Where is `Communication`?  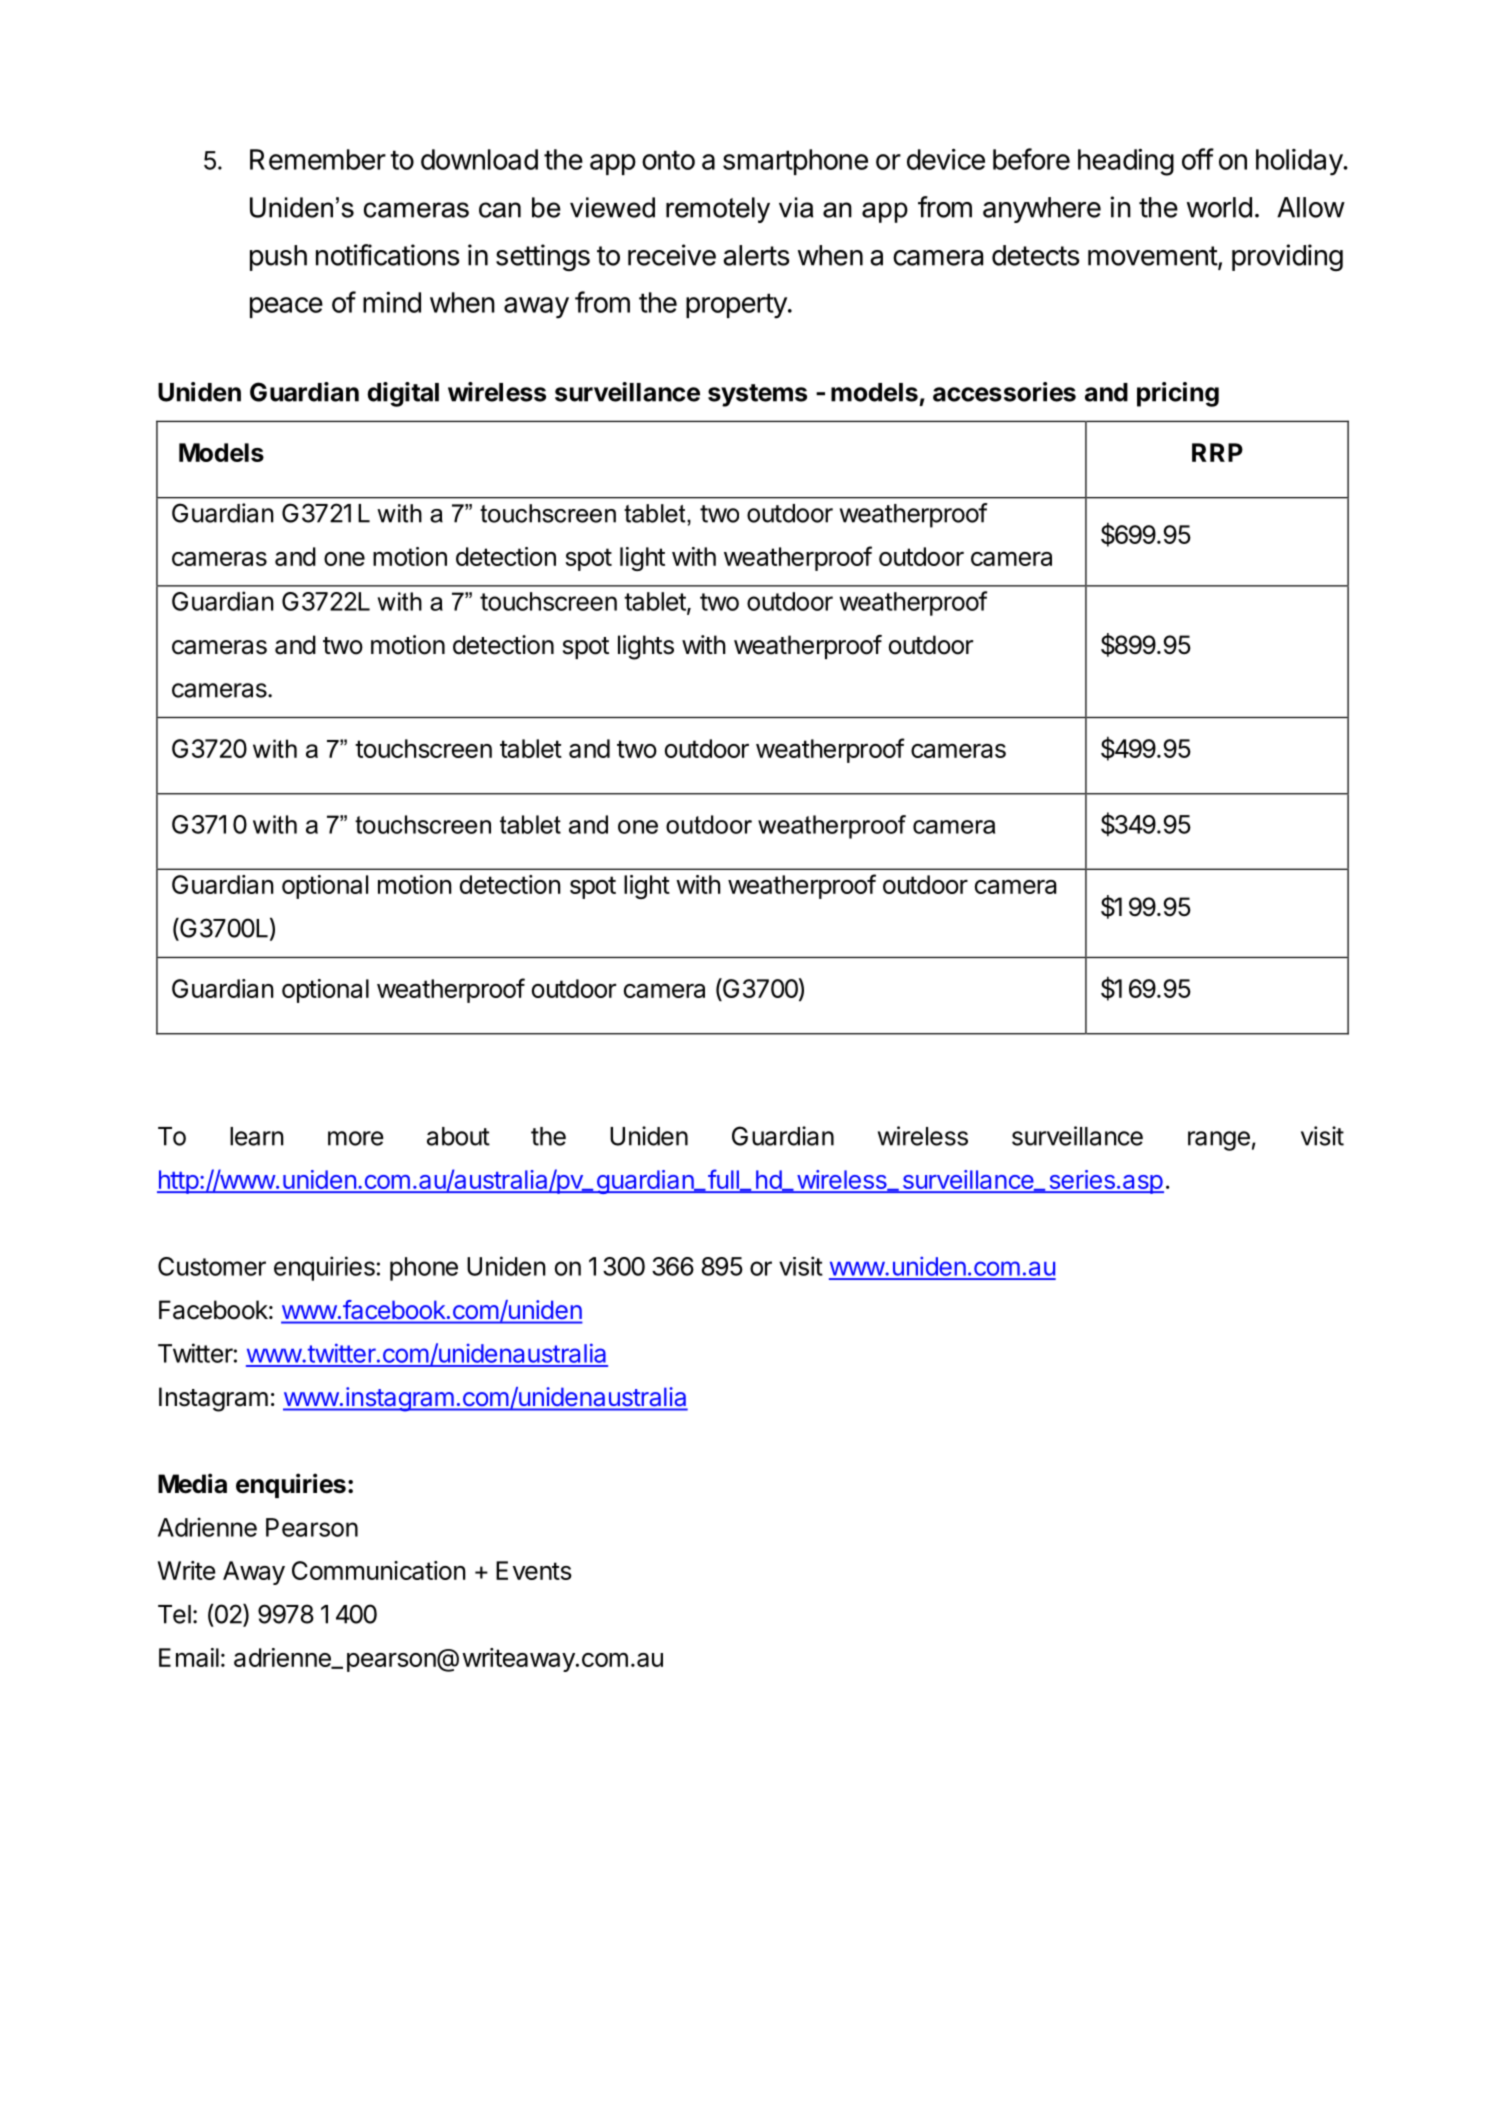 Communication is located at coordinates (379, 1570).
